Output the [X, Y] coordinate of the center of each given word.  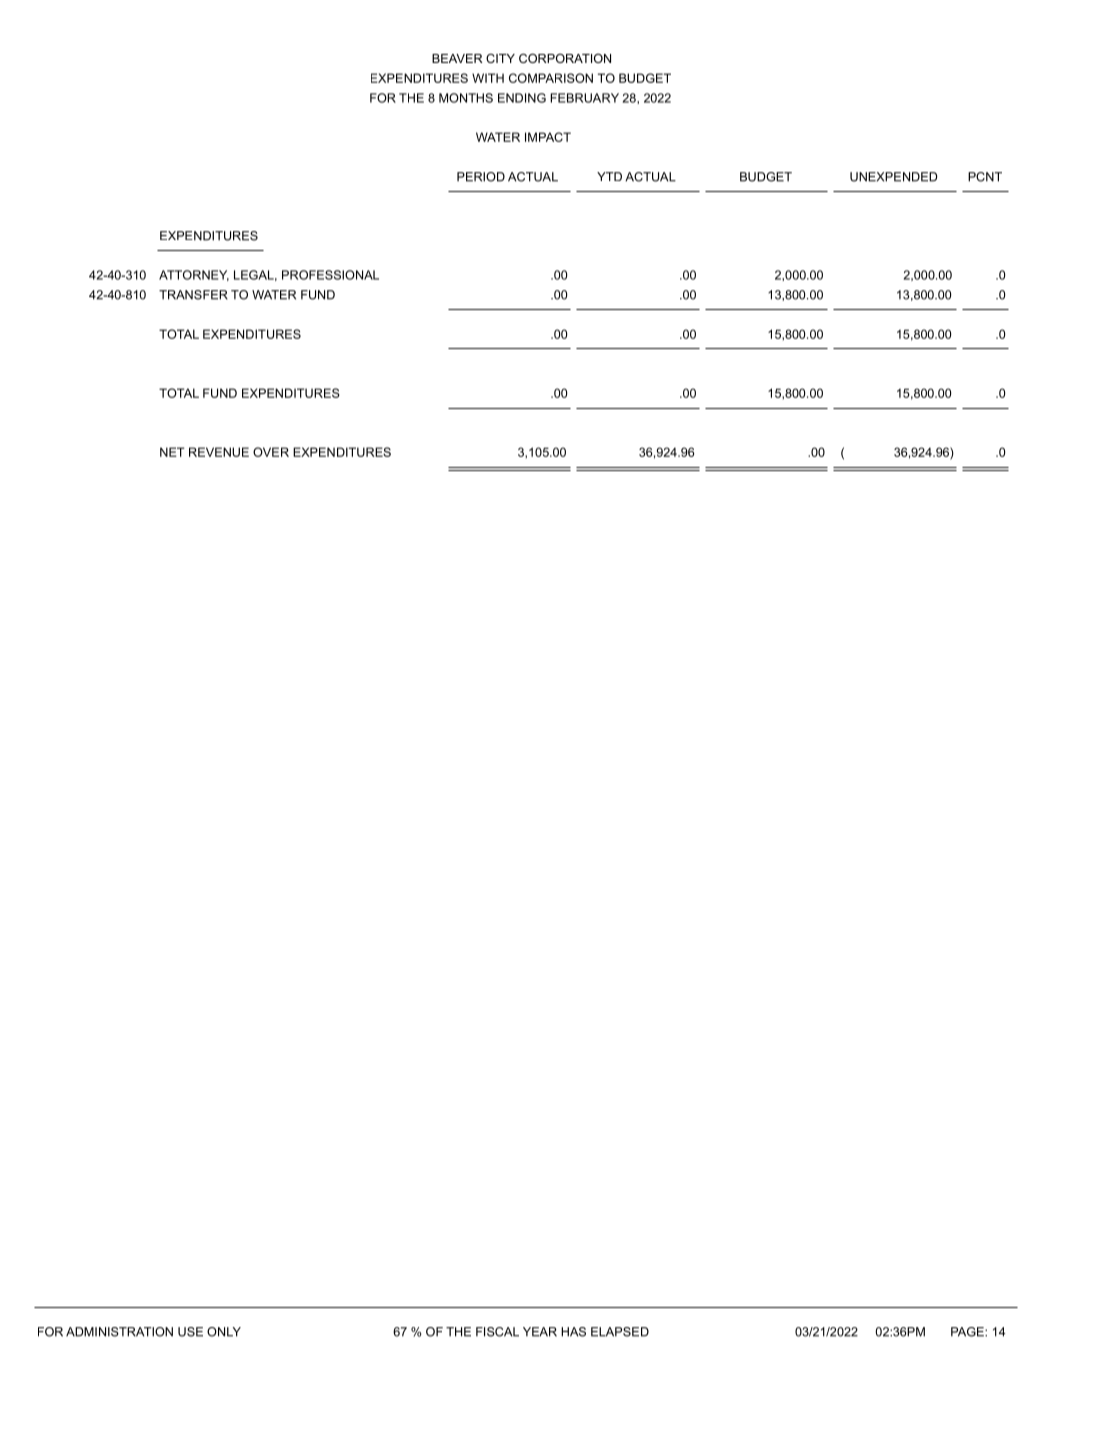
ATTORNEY [194, 275]
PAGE [968, 1332]
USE [190, 1332]
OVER [271, 452]
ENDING [522, 98]
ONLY [224, 1332]
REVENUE [219, 452]
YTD [609, 176]
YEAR [540, 1332]
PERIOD [481, 177]
